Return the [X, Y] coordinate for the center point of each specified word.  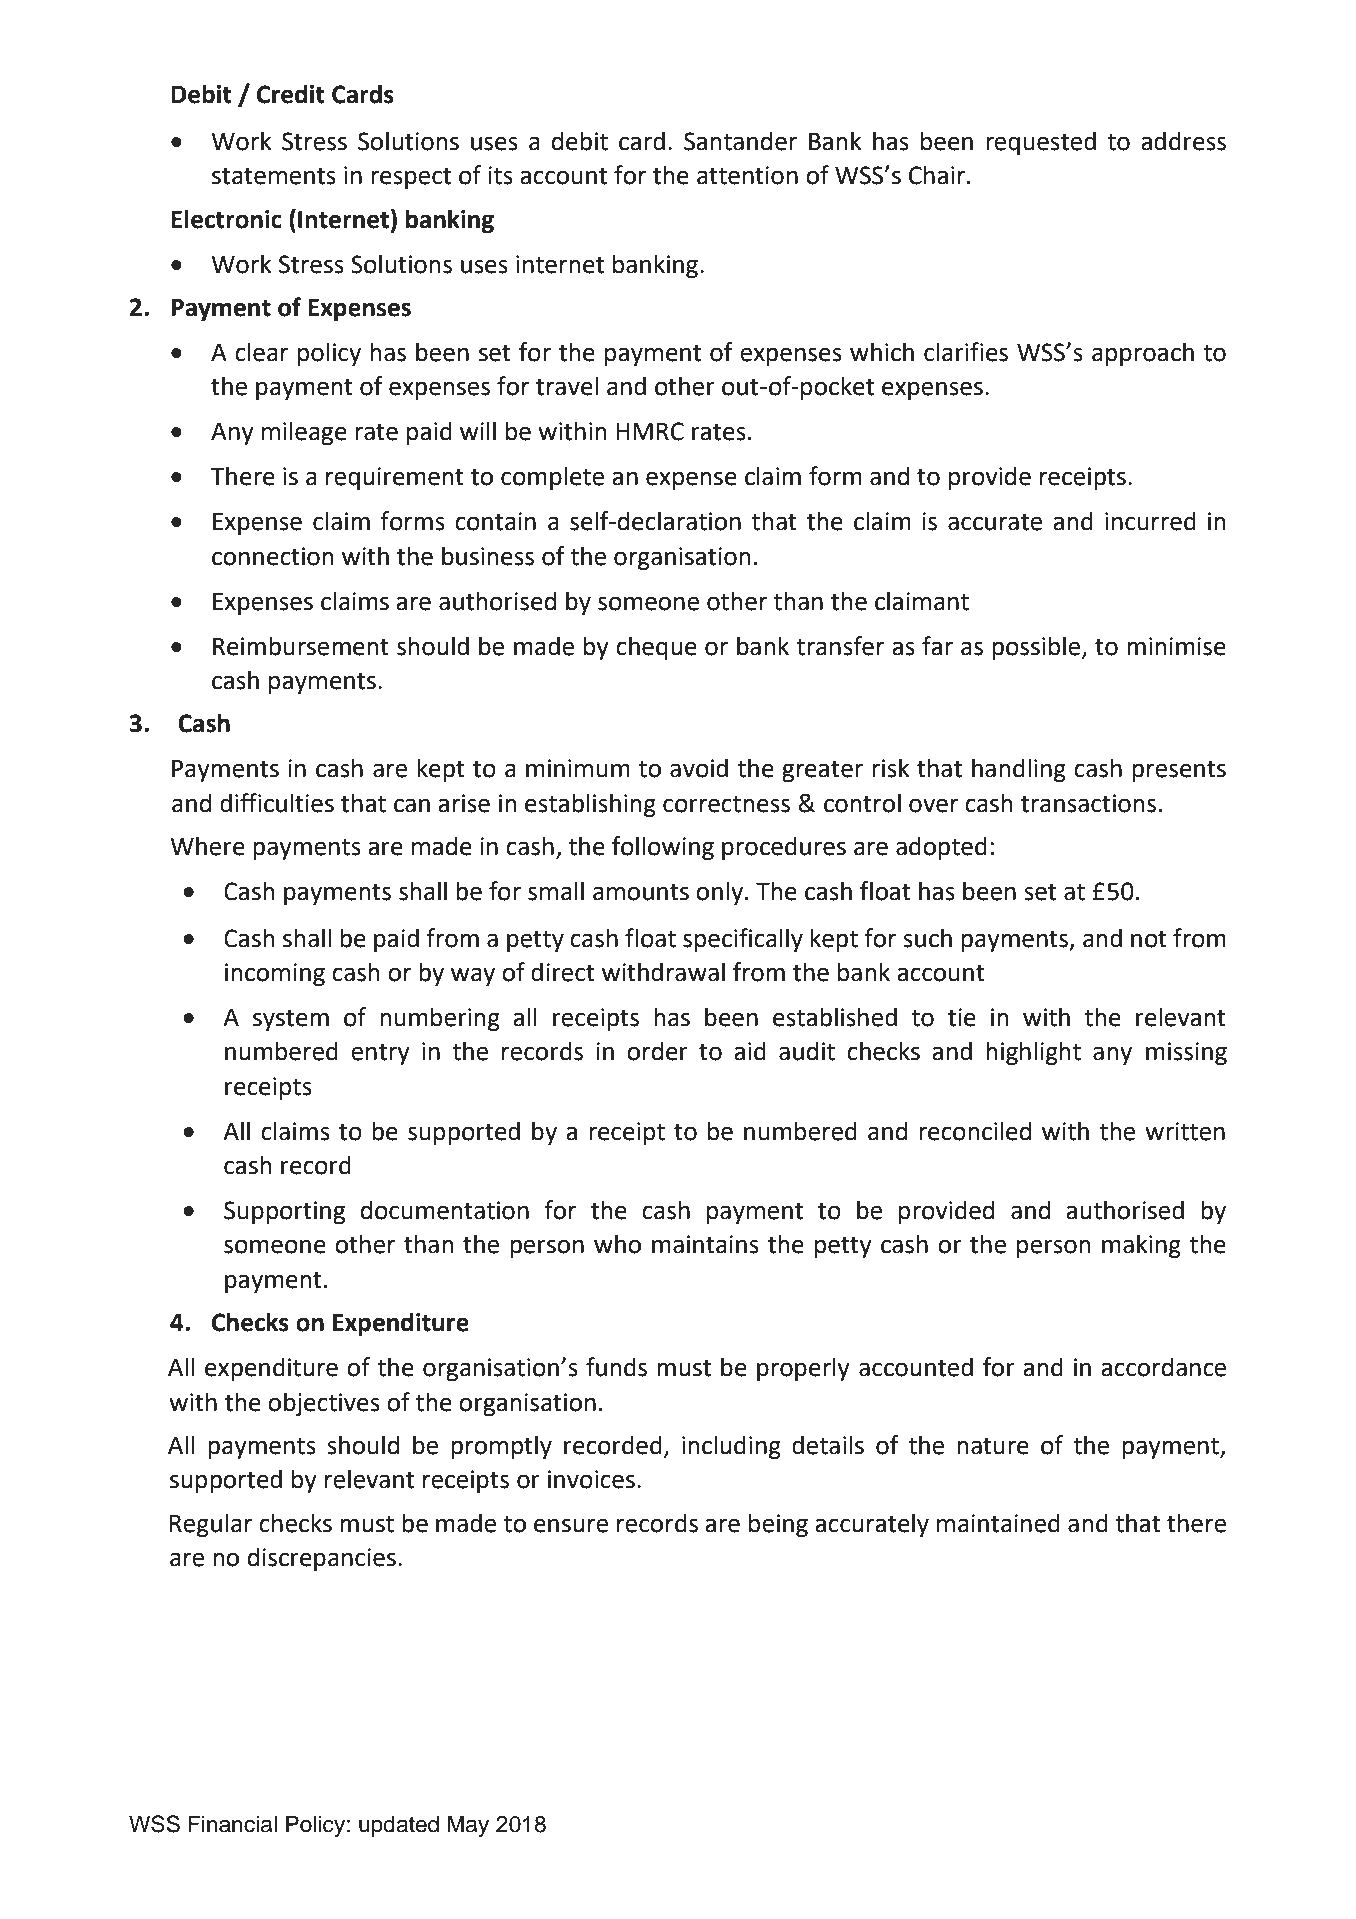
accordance [1163, 1367]
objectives [324, 1404]
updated [399, 1826]
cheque [656, 648]
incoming [275, 974]
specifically [743, 940]
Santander [740, 141]
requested [1041, 143]
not [1149, 939]
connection [272, 556]
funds [616, 1367]
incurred [1150, 521]
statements [274, 176]
